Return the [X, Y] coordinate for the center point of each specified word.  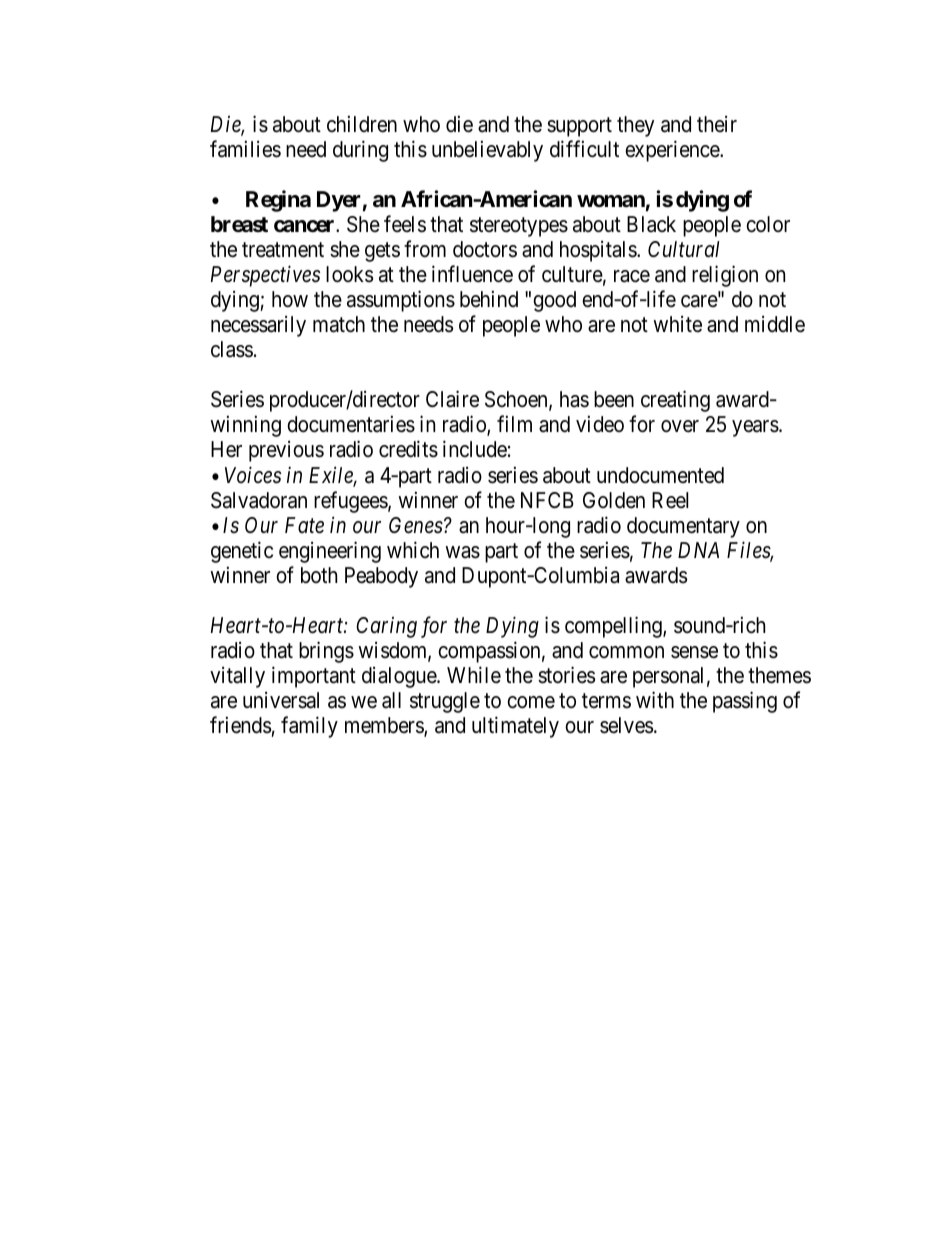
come [531, 702]
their [717, 124]
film [514, 424]
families [245, 149]
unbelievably [487, 151]
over [680, 426]
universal [281, 700]
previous [286, 451]
